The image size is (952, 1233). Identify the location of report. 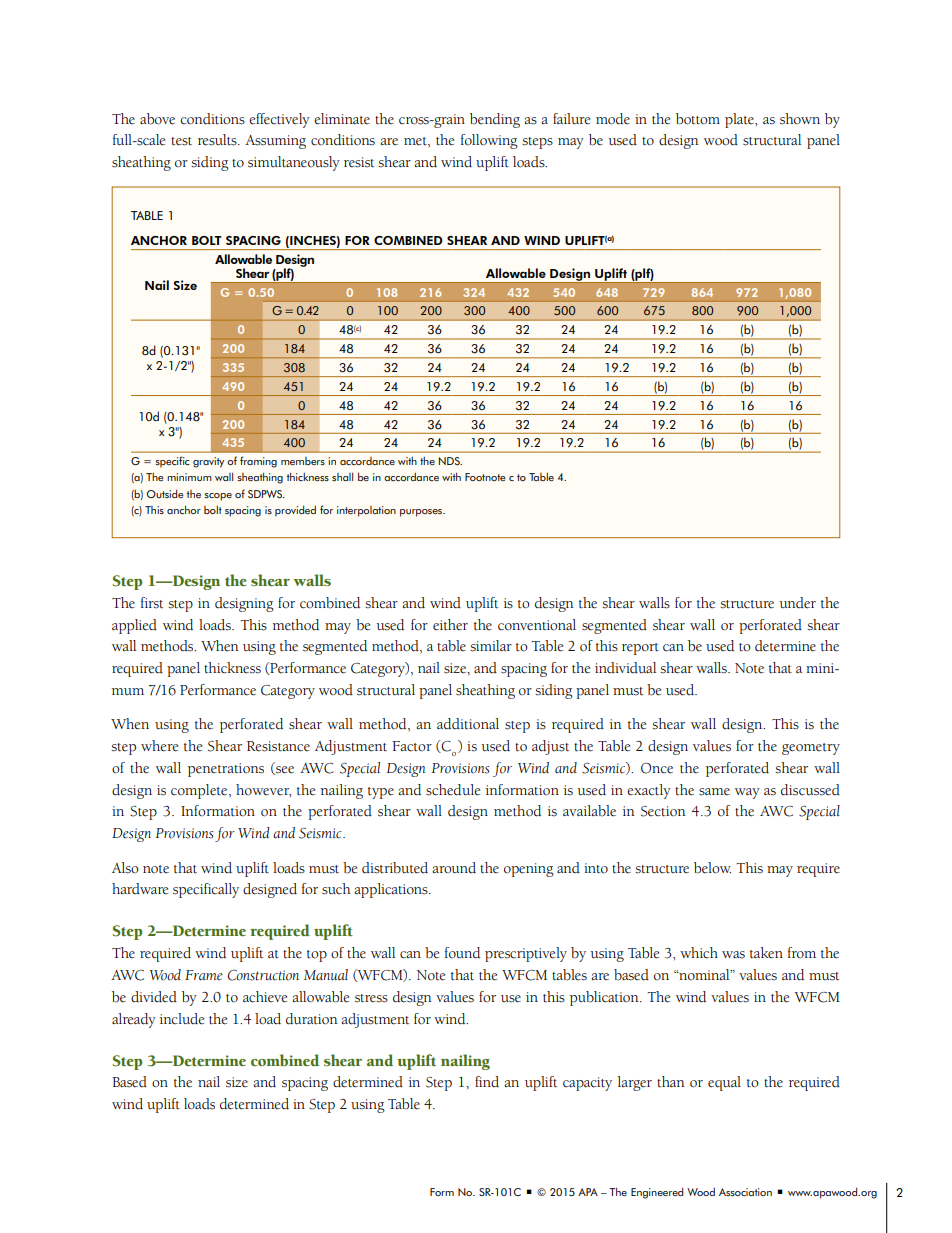
(640, 649).
